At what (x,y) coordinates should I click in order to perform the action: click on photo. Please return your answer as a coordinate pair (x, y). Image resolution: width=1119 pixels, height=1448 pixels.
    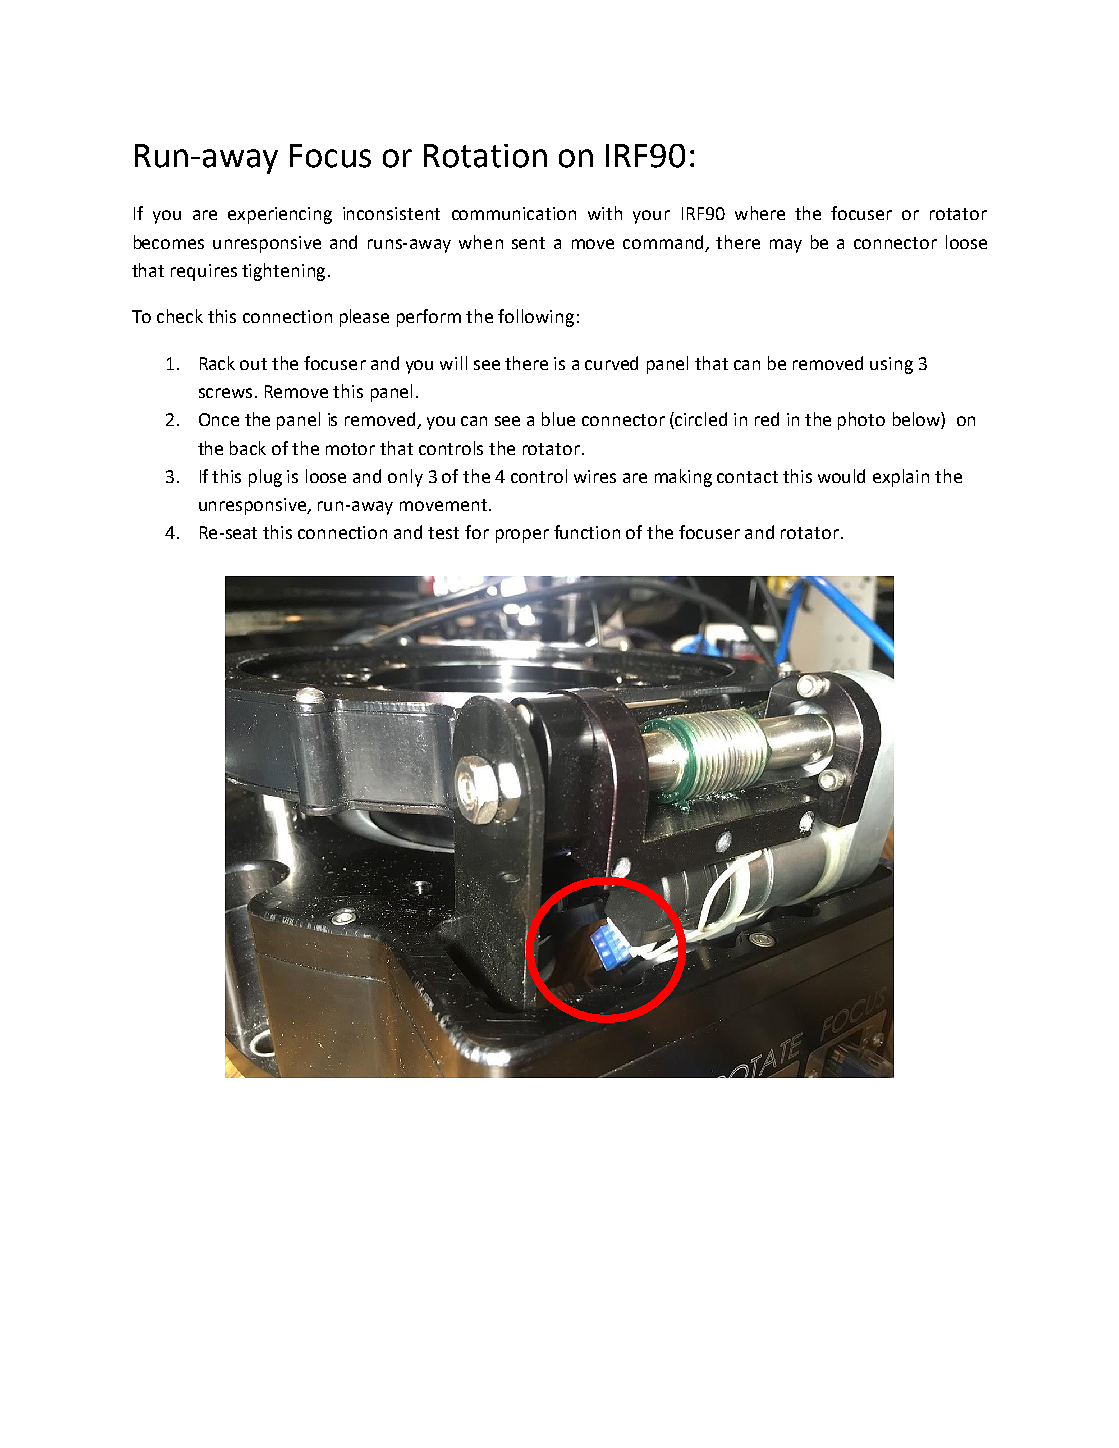
    Looking at the image, I should click on (861, 421).
